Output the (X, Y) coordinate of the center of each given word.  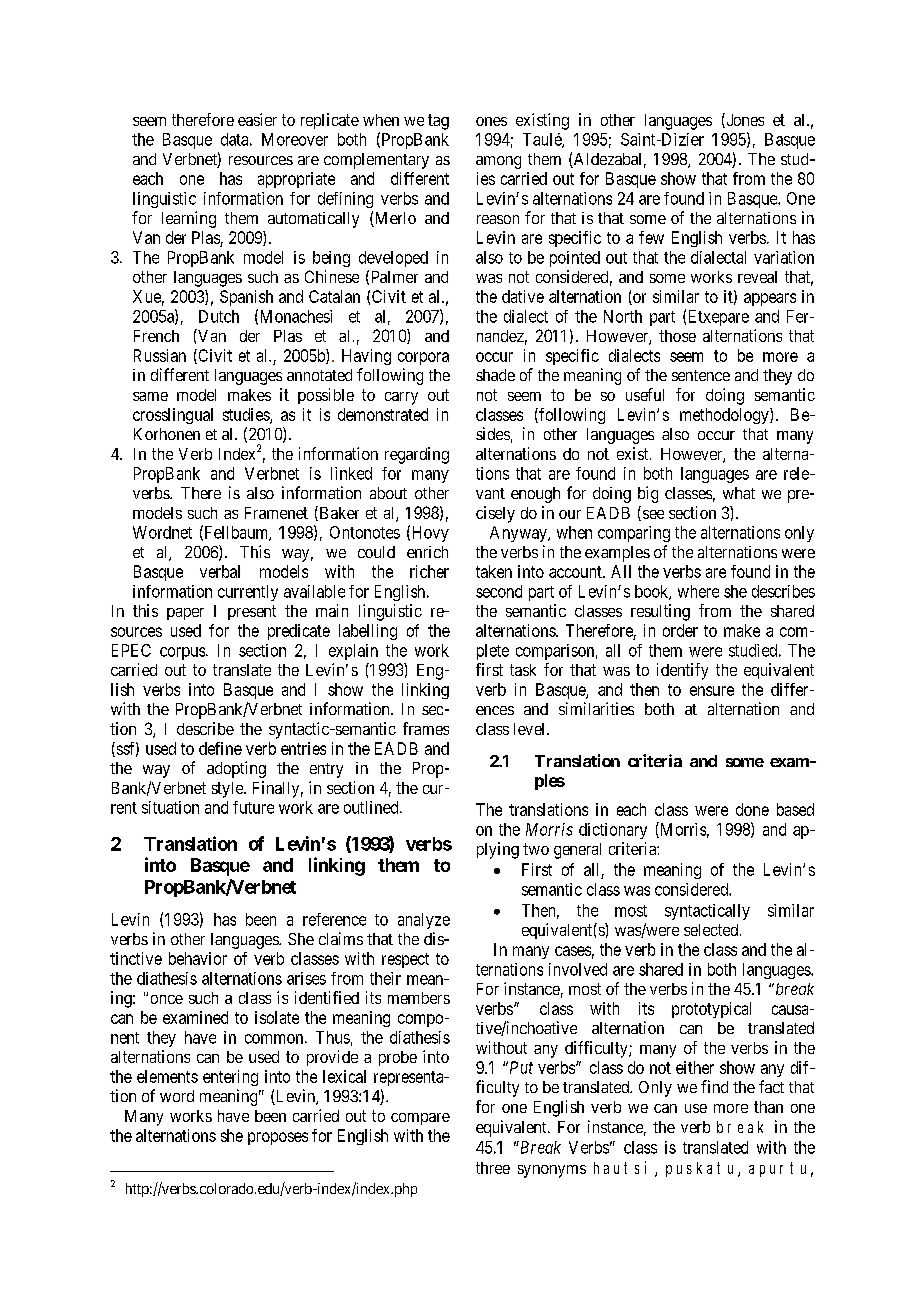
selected (712, 930)
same (150, 396)
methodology (725, 416)
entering (230, 1078)
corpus (183, 653)
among (498, 162)
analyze (424, 921)
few (651, 237)
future (253, 807)
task (523, 670)
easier (257, 119)
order (680, 630)
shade (495, 375)
